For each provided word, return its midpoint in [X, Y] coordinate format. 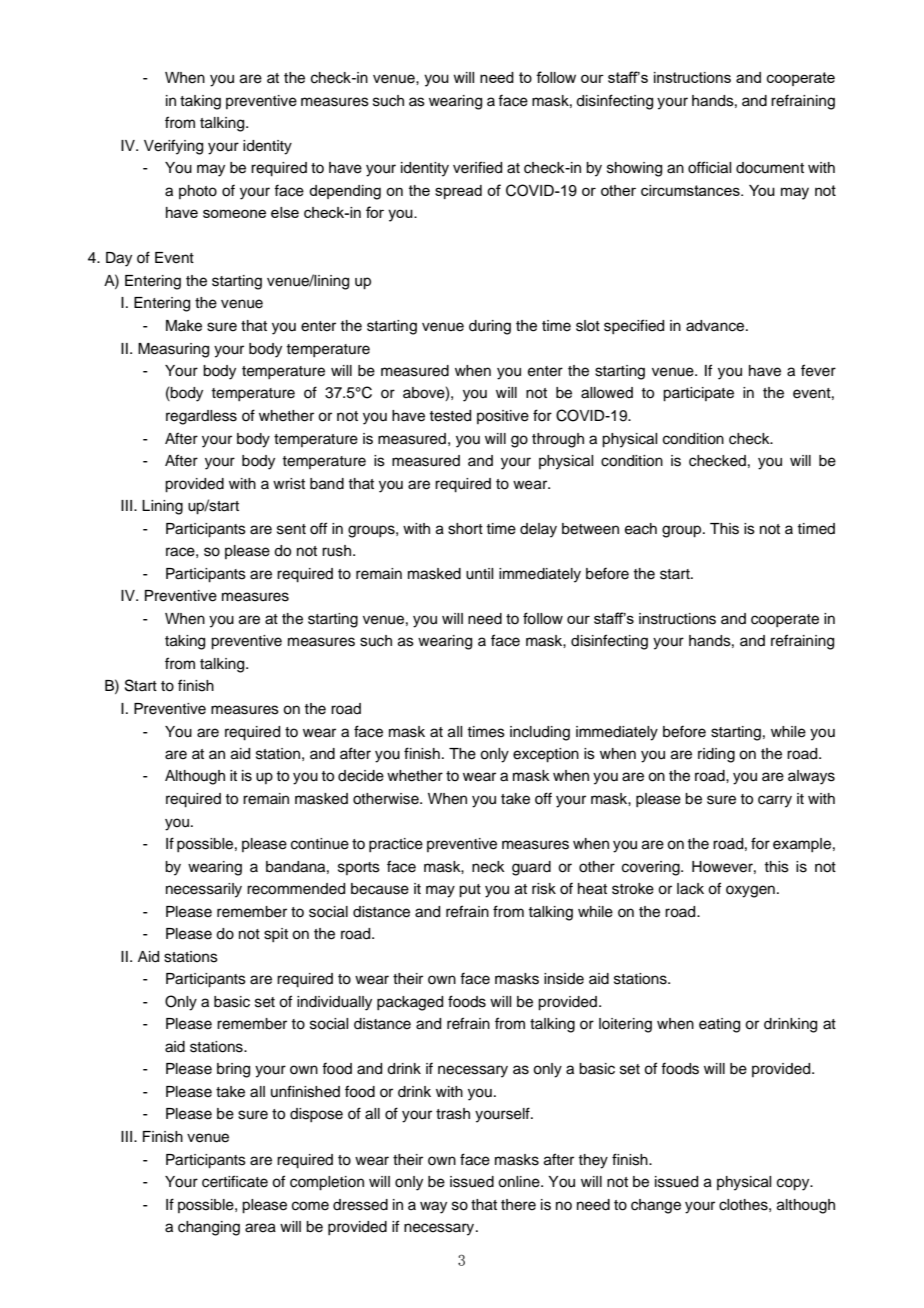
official [709, 167]
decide [361, 776]
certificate [235, 1181]
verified [477, 167]
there [518, 1205]
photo [198, 192]
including [540, 733]
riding [716, 755]
